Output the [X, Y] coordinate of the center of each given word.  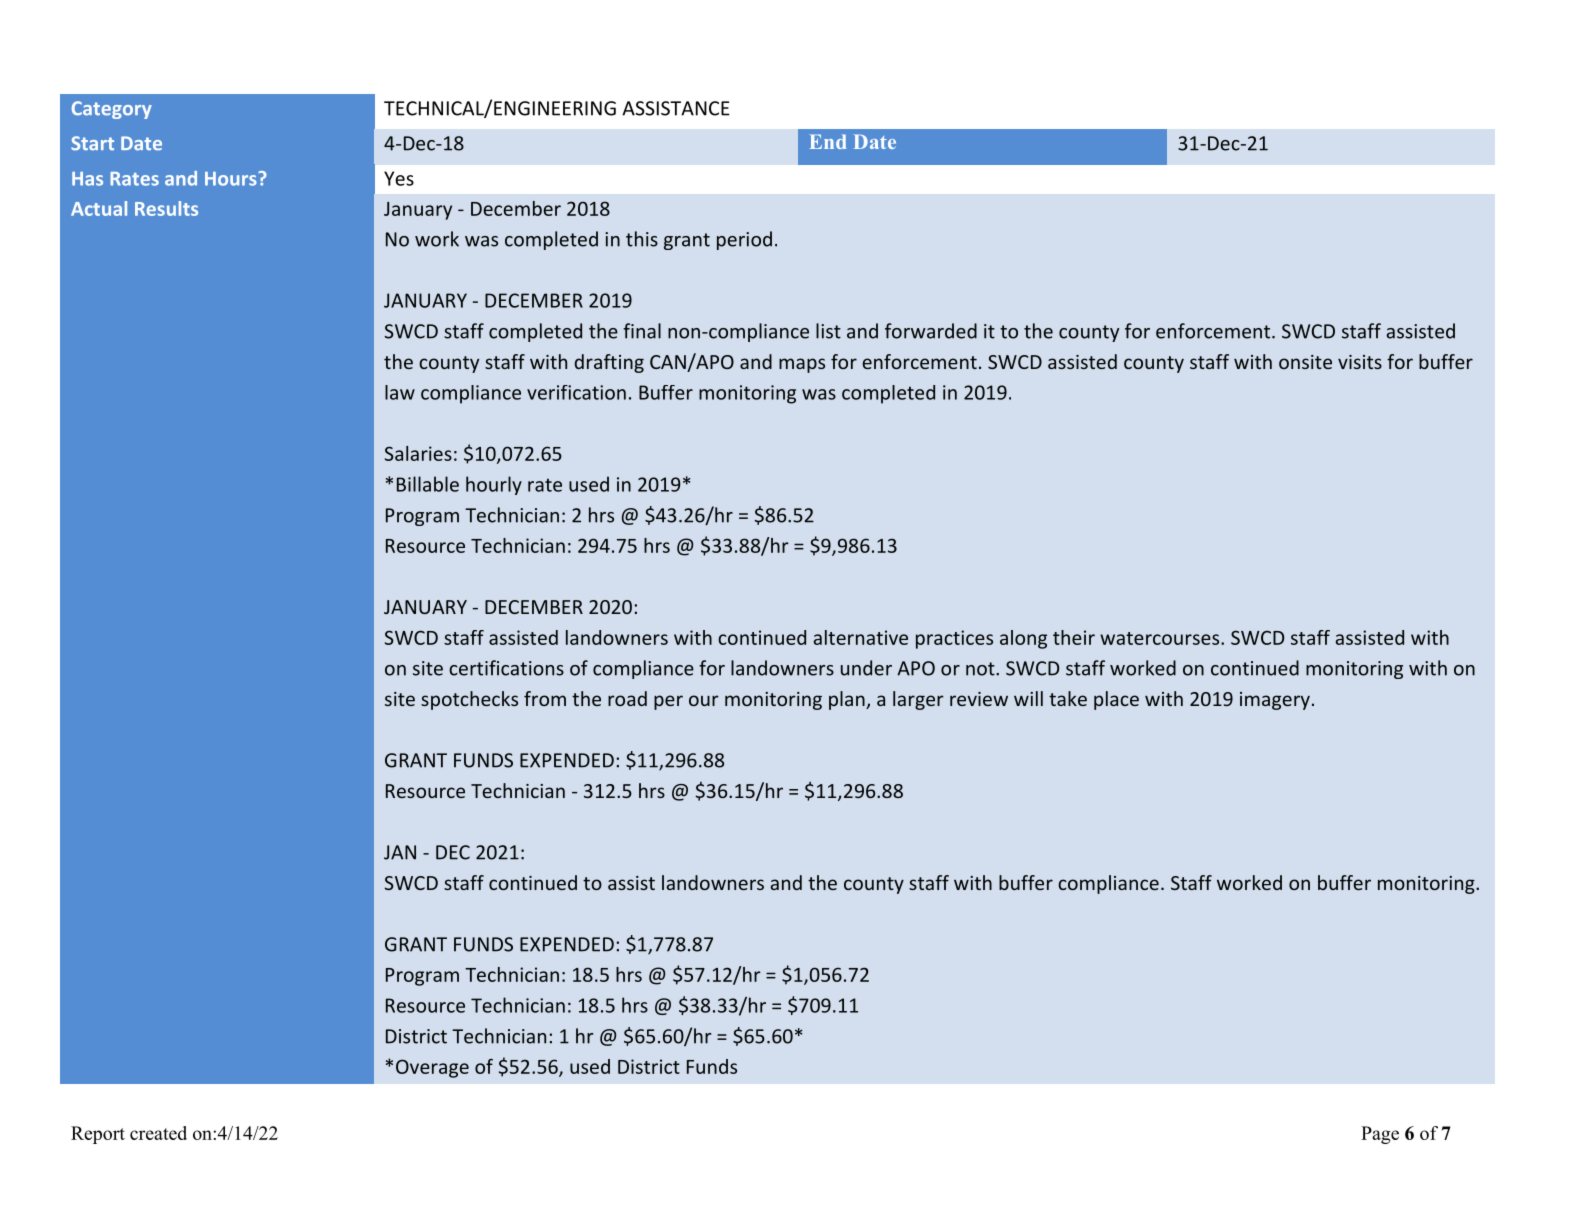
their [1074, 637]
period [744, 240]
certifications [506, 668]
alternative [861, 637]
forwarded [931, 331]
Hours [232, 179]
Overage [432, 1068]
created [158, 1133]
